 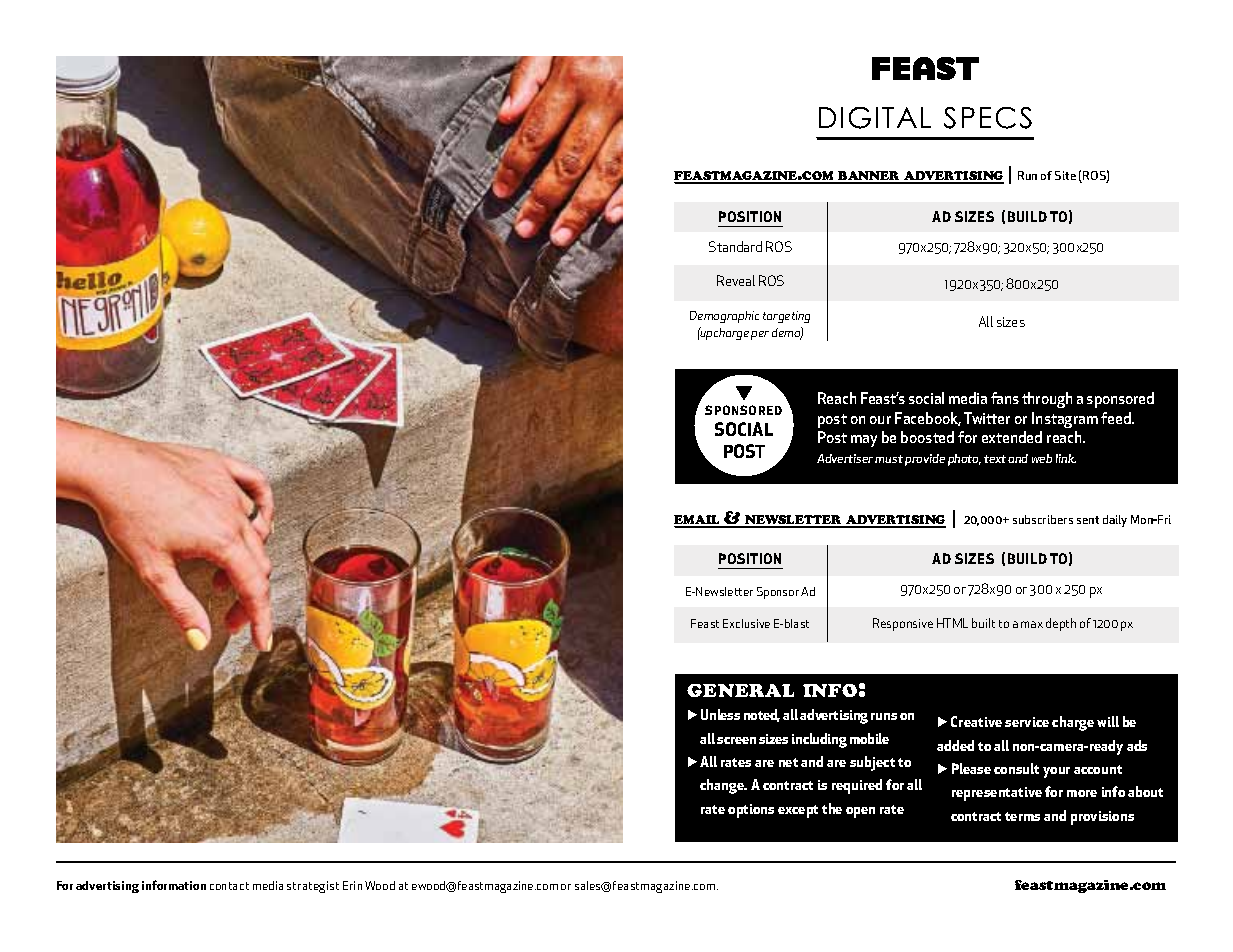 I want to click on general, so click(x=740, y=690).
